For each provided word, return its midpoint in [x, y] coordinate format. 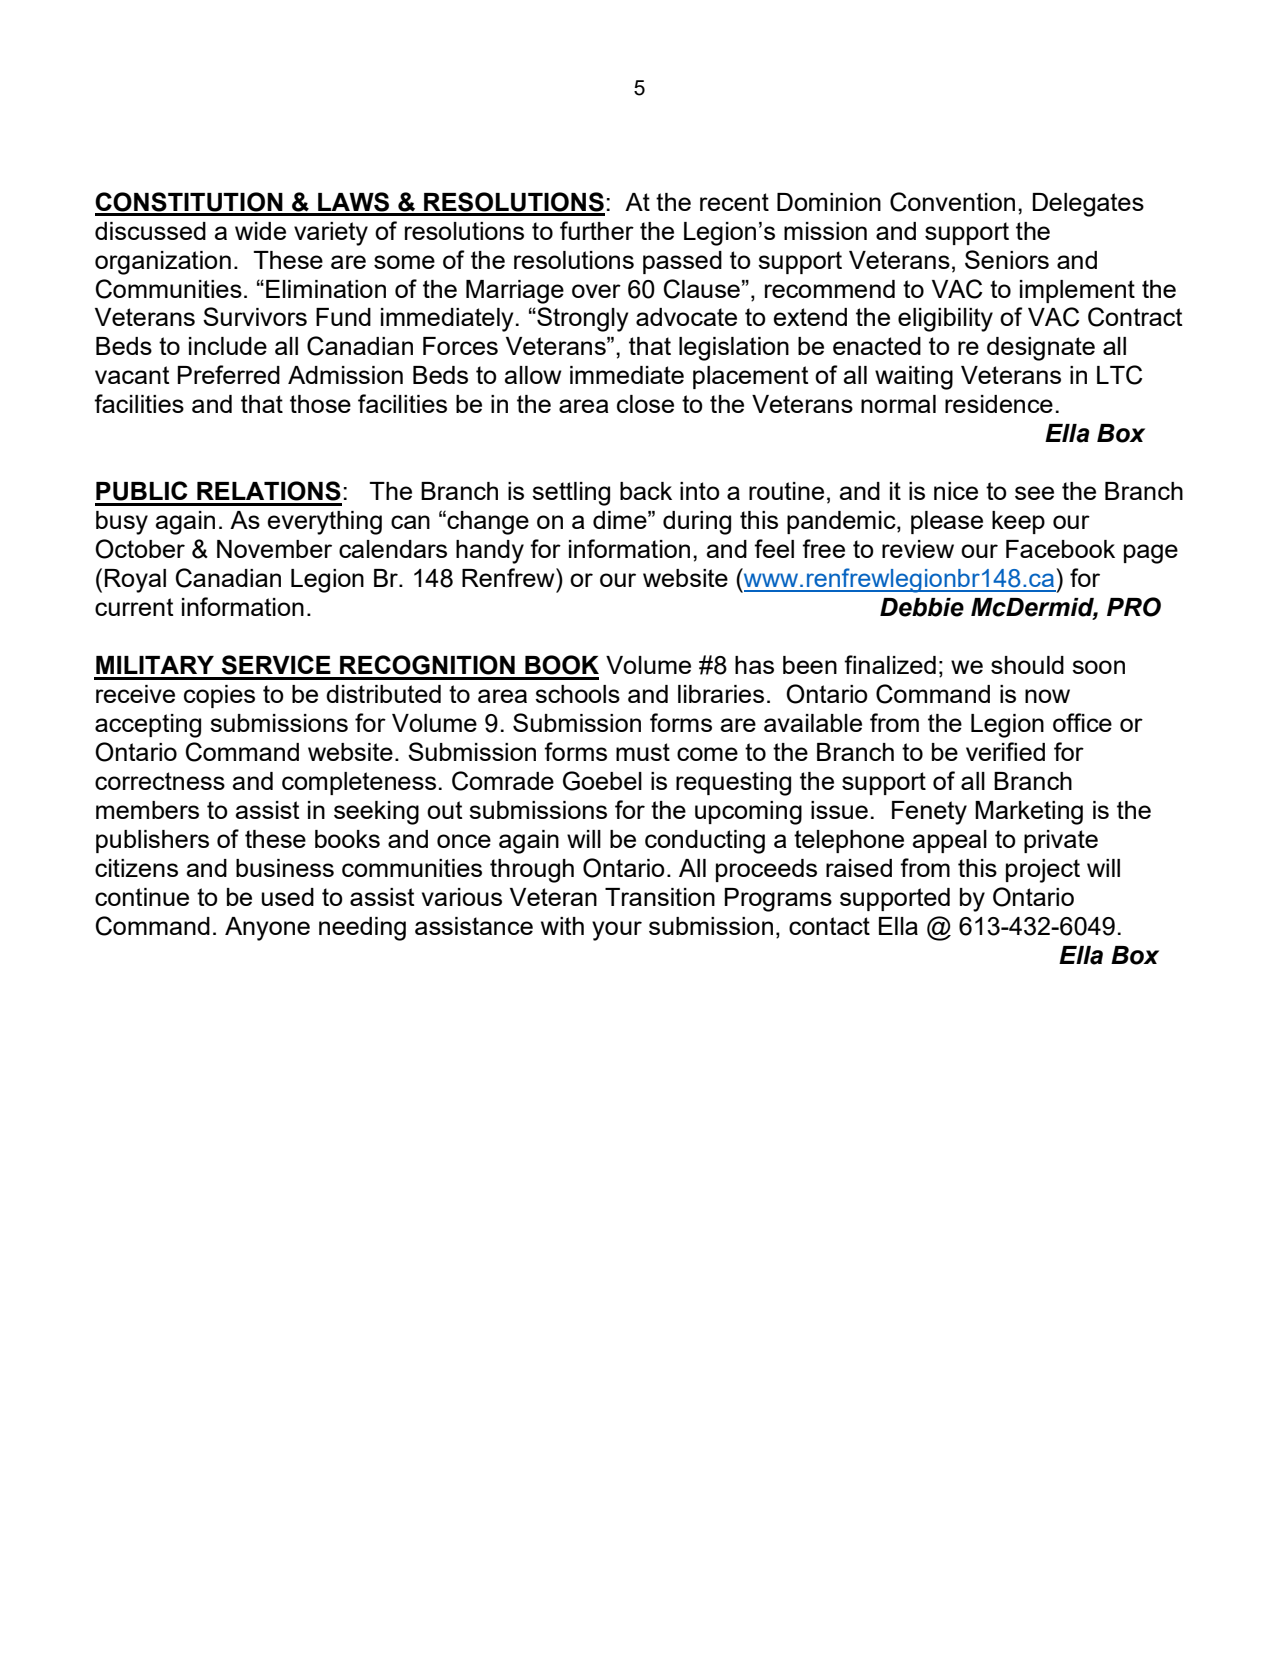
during [697, 523]
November [274, 549]
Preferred [229, 374]
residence [999, 404]
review [918, 549]
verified [1005, 751]
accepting [148, 726]
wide [260, 231]
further [597, 230]
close [645, 404]
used [288, 897]
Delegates [1088, 205]
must [643, 752]
